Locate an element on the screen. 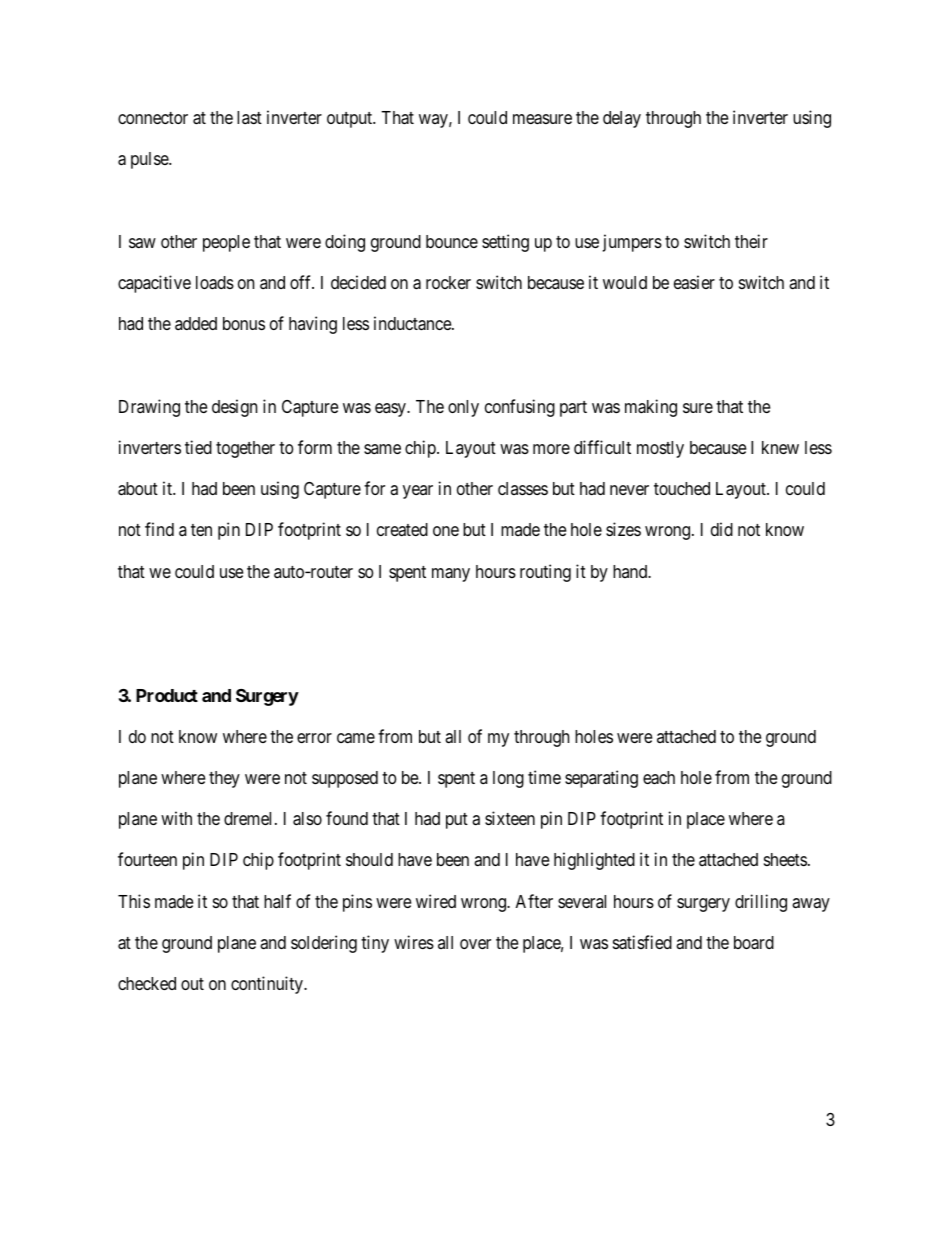 The image size is (952, 1233). continuity is located at coordinates (268, 985).
